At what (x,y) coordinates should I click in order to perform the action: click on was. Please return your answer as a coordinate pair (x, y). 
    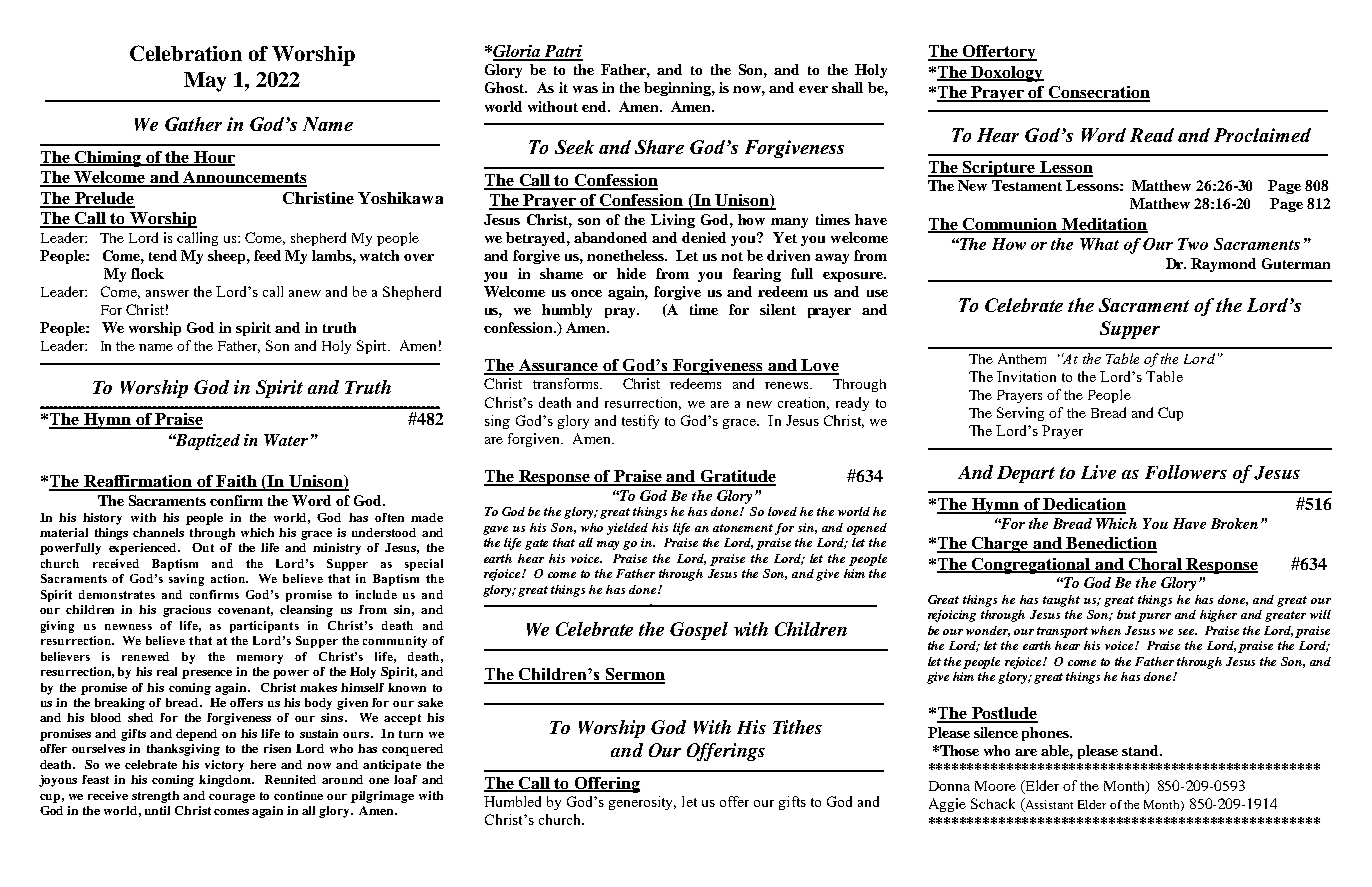
    Looking at the image, I should click on (585, 89).
